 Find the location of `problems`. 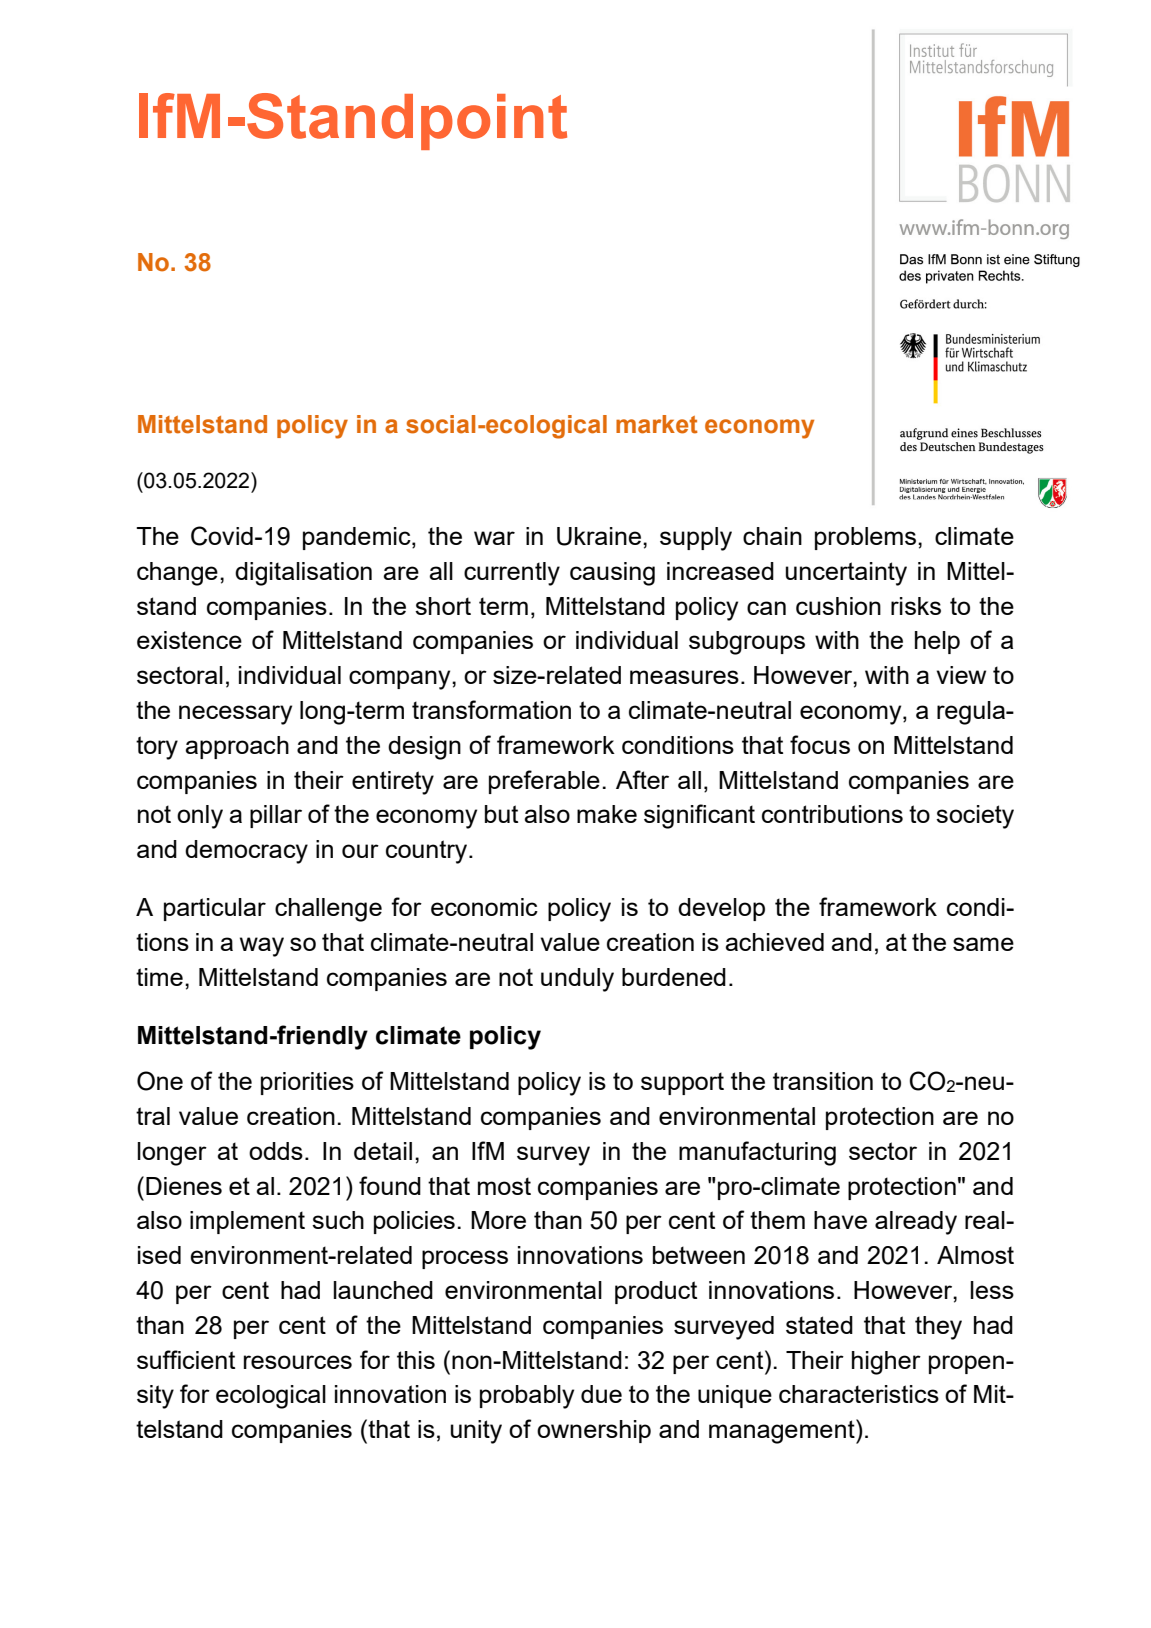

problems is located at coordinates (865, 538).
